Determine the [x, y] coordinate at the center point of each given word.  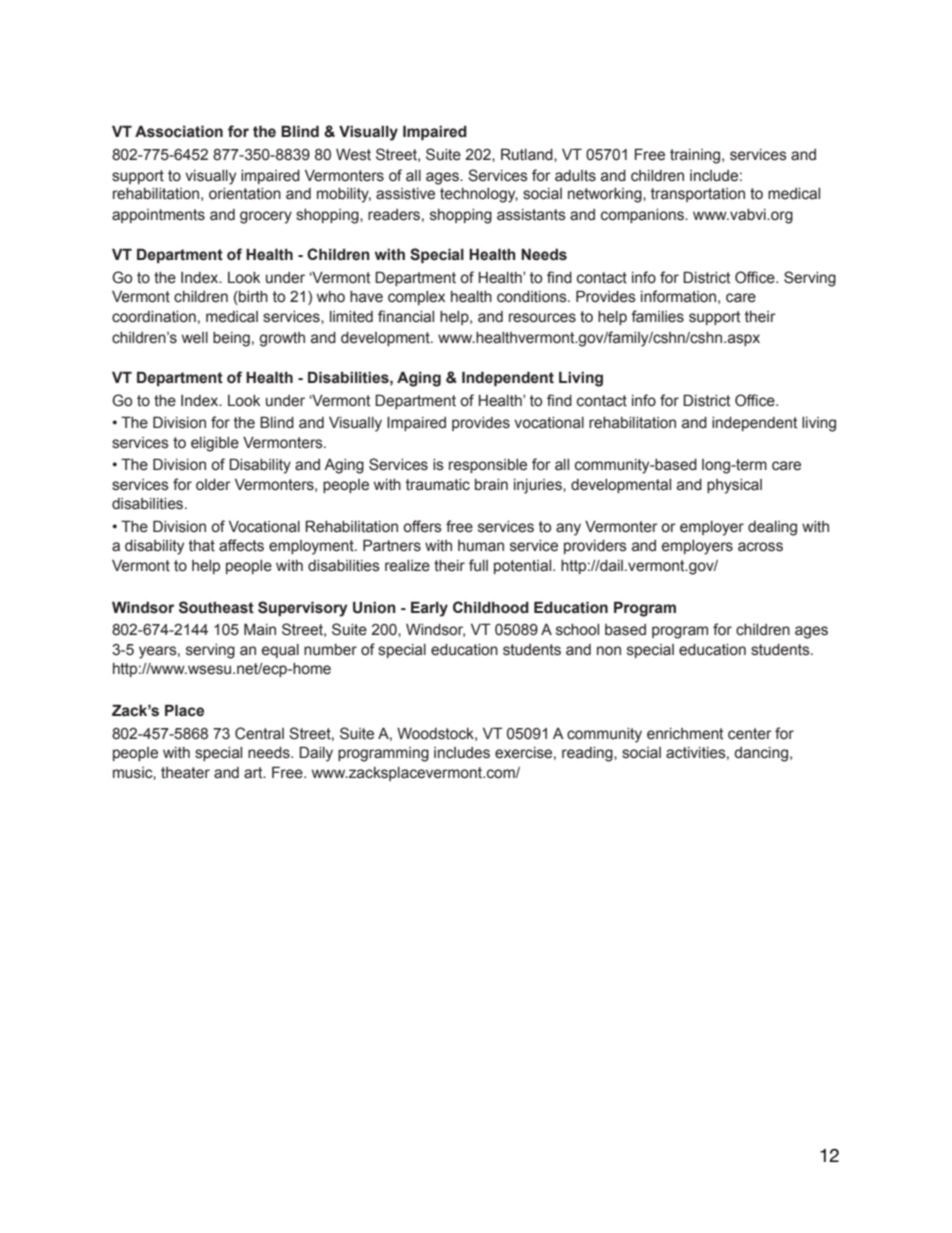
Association [179, 131]
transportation [698, 195]
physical [734, 486]
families [657, 316]
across [760, 547]
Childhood [491, 607]
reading [588, 754]
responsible [488, 466]
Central [259, 733]
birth [252, 298]
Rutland [528, 154]
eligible [215, 444]
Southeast [216, 607]
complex [416, 298]
